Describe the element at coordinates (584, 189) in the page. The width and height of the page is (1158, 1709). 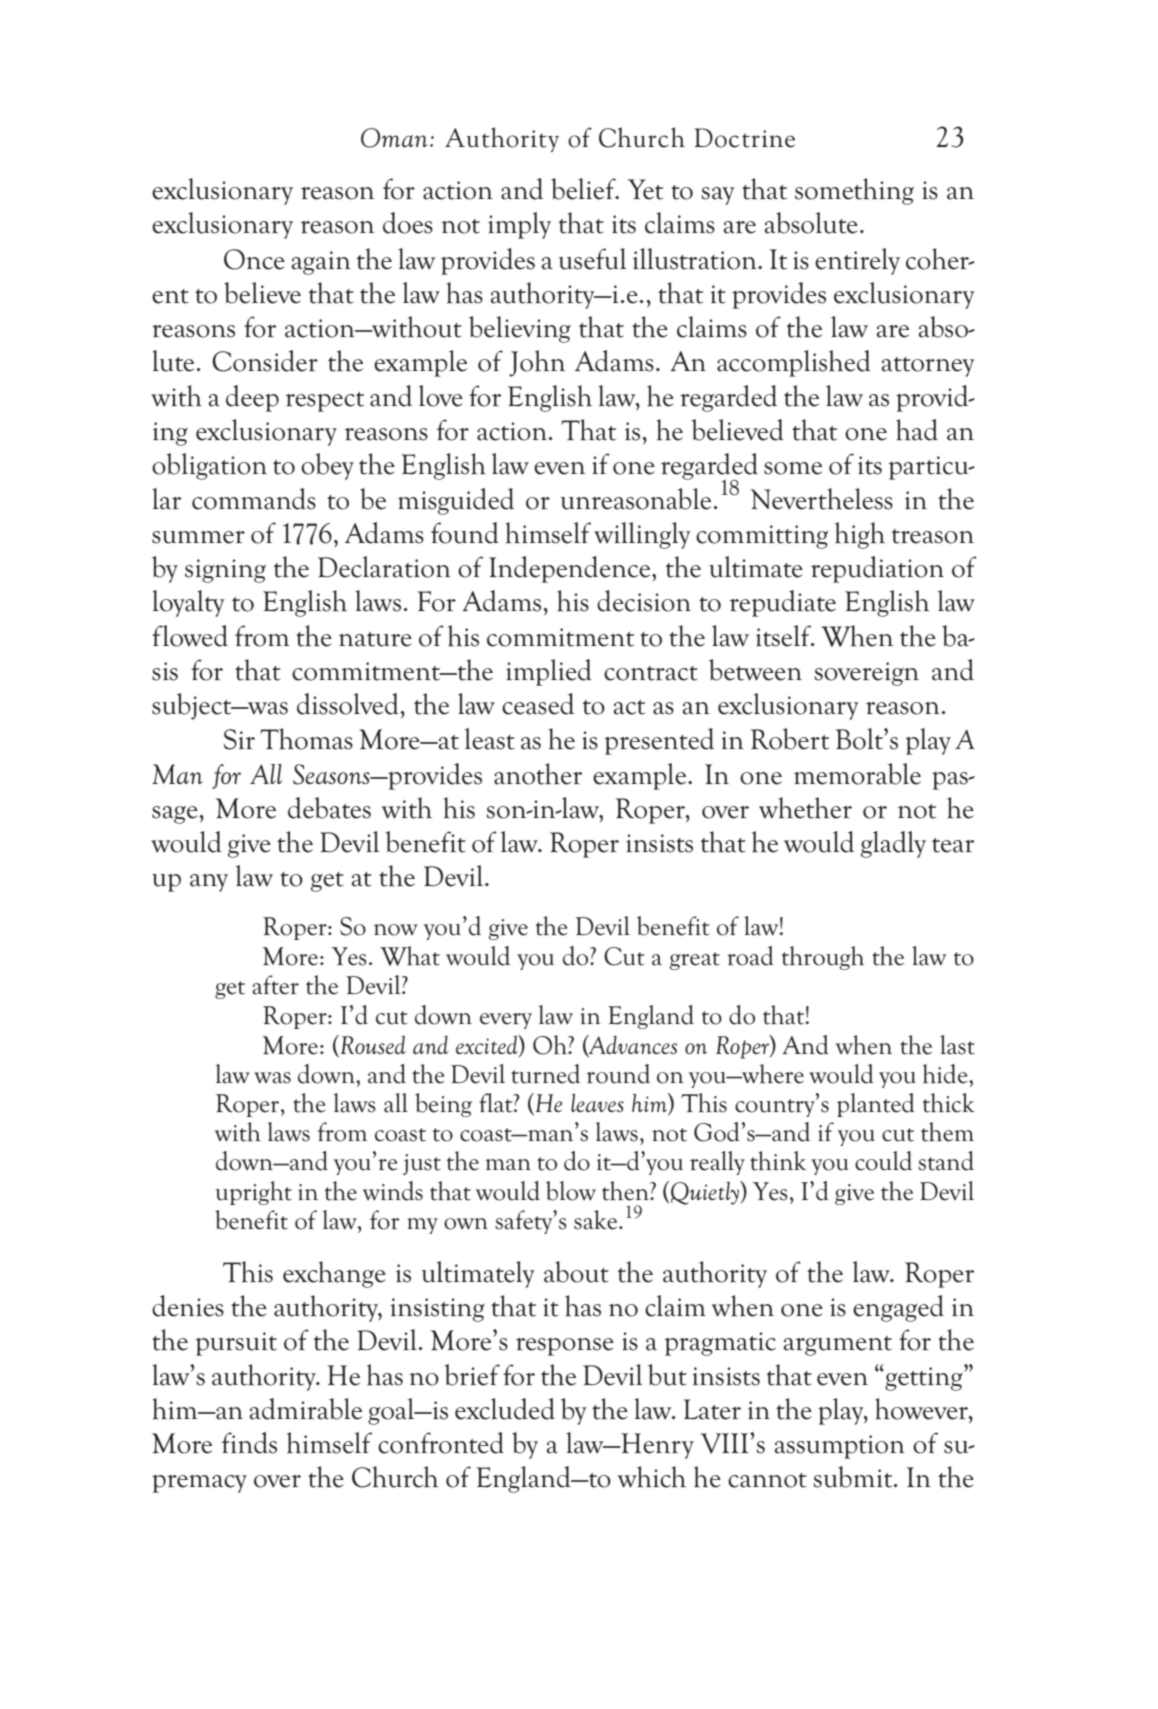
I see `belief` at that location.
